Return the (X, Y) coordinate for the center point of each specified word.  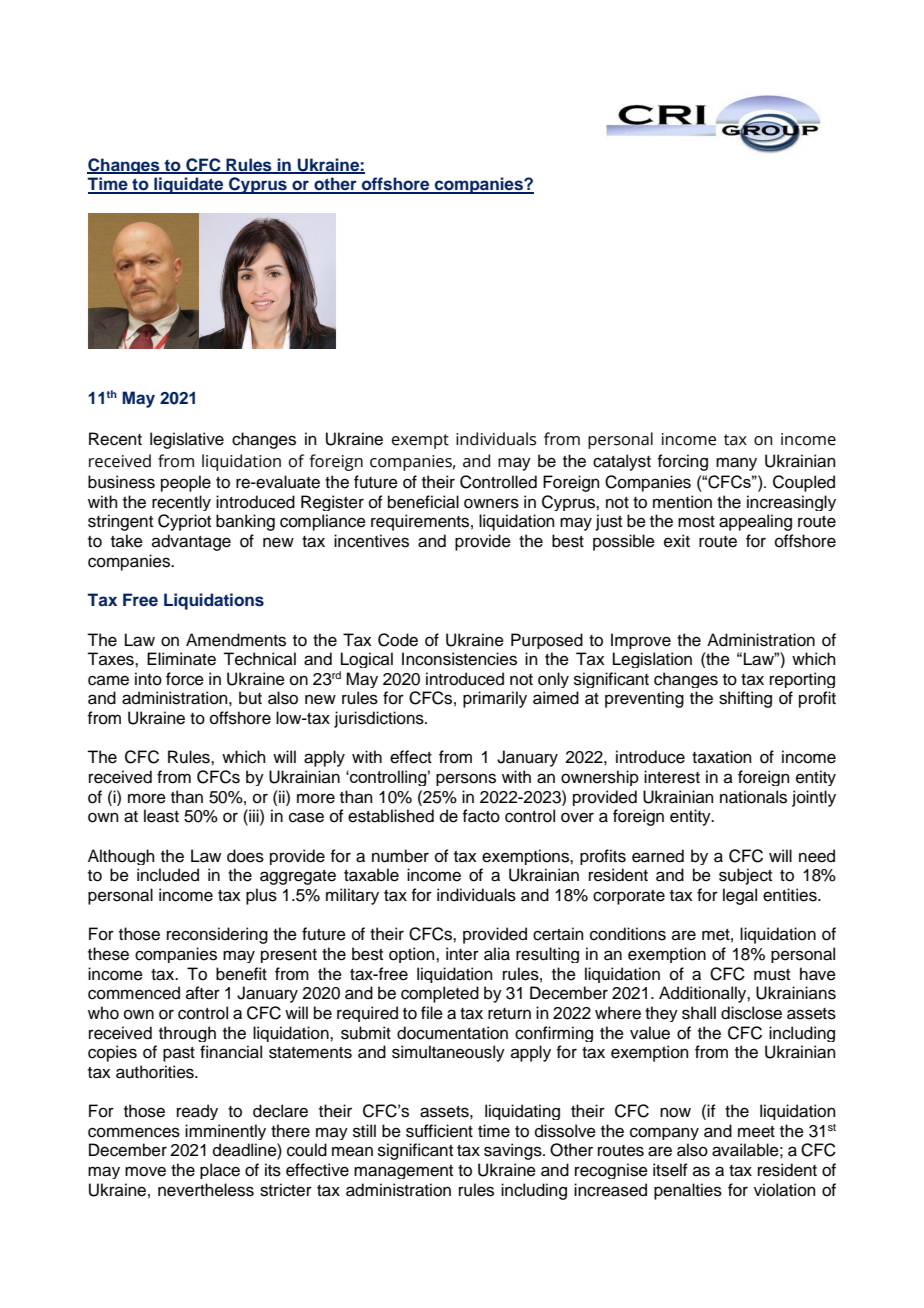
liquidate (189, 185)
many (736, 464)
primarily (495, 699)
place (220, 1171)
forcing (682, 462)
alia (497, 954)
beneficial (423, 502)
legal (740, 896)
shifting (745, 699)
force (185, 679)
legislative (187, 440)
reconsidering (217, 935)
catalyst (622, 462)
